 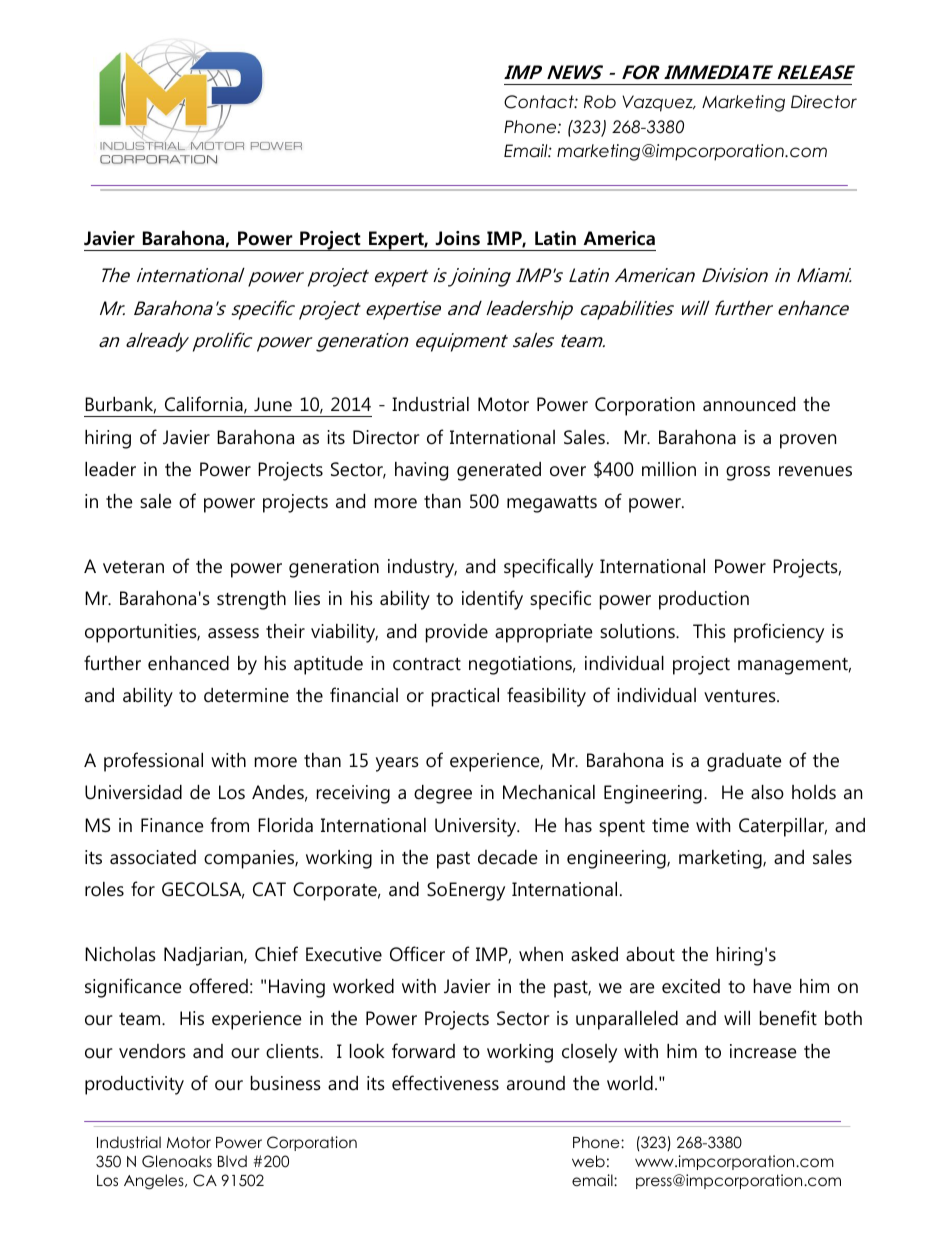 What do you see at coordinates (779, 633) in the screenshot?
I see `proficiency` at bounding box center [779, 633].
